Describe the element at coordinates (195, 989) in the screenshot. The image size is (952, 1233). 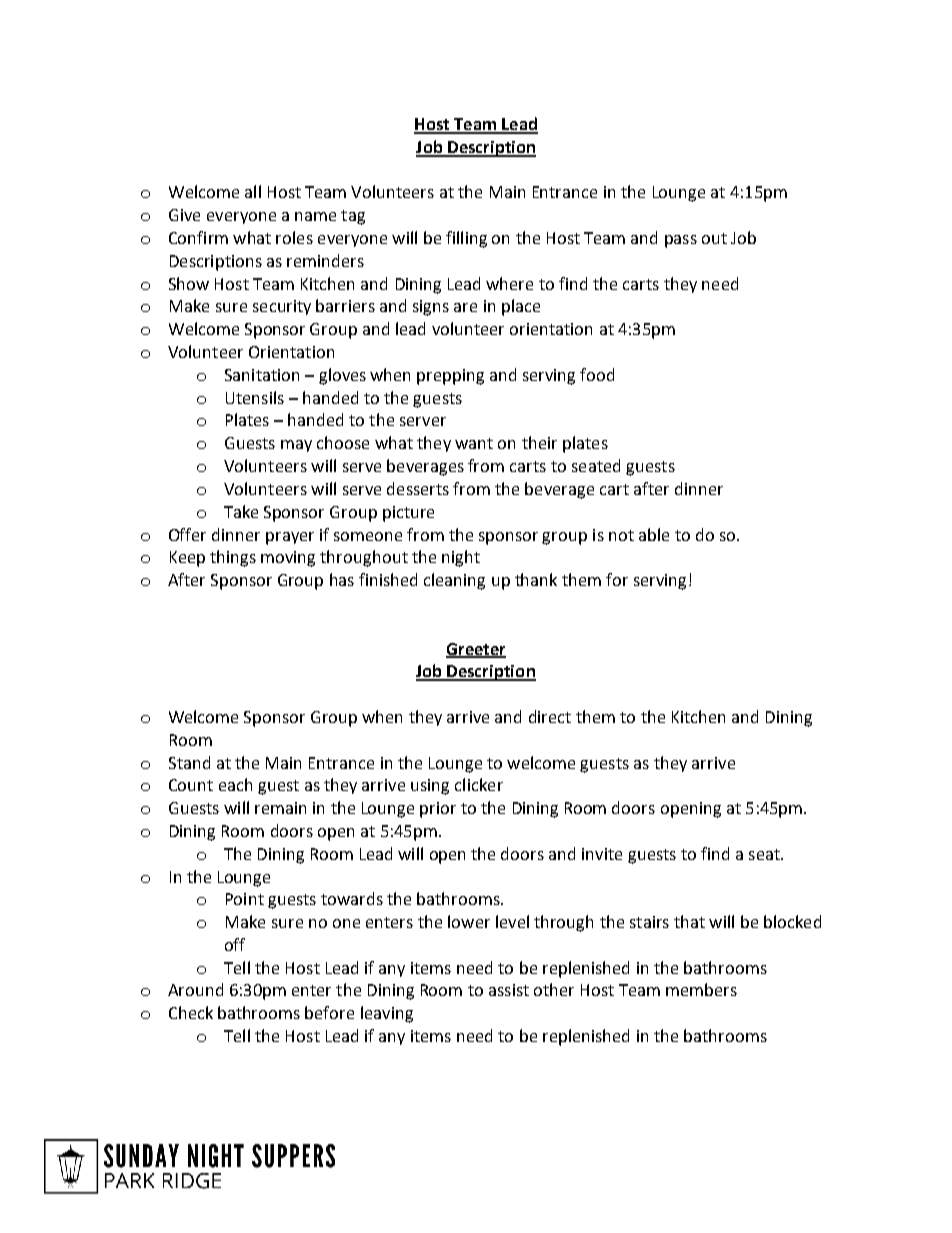
I see `Around` at that location.
